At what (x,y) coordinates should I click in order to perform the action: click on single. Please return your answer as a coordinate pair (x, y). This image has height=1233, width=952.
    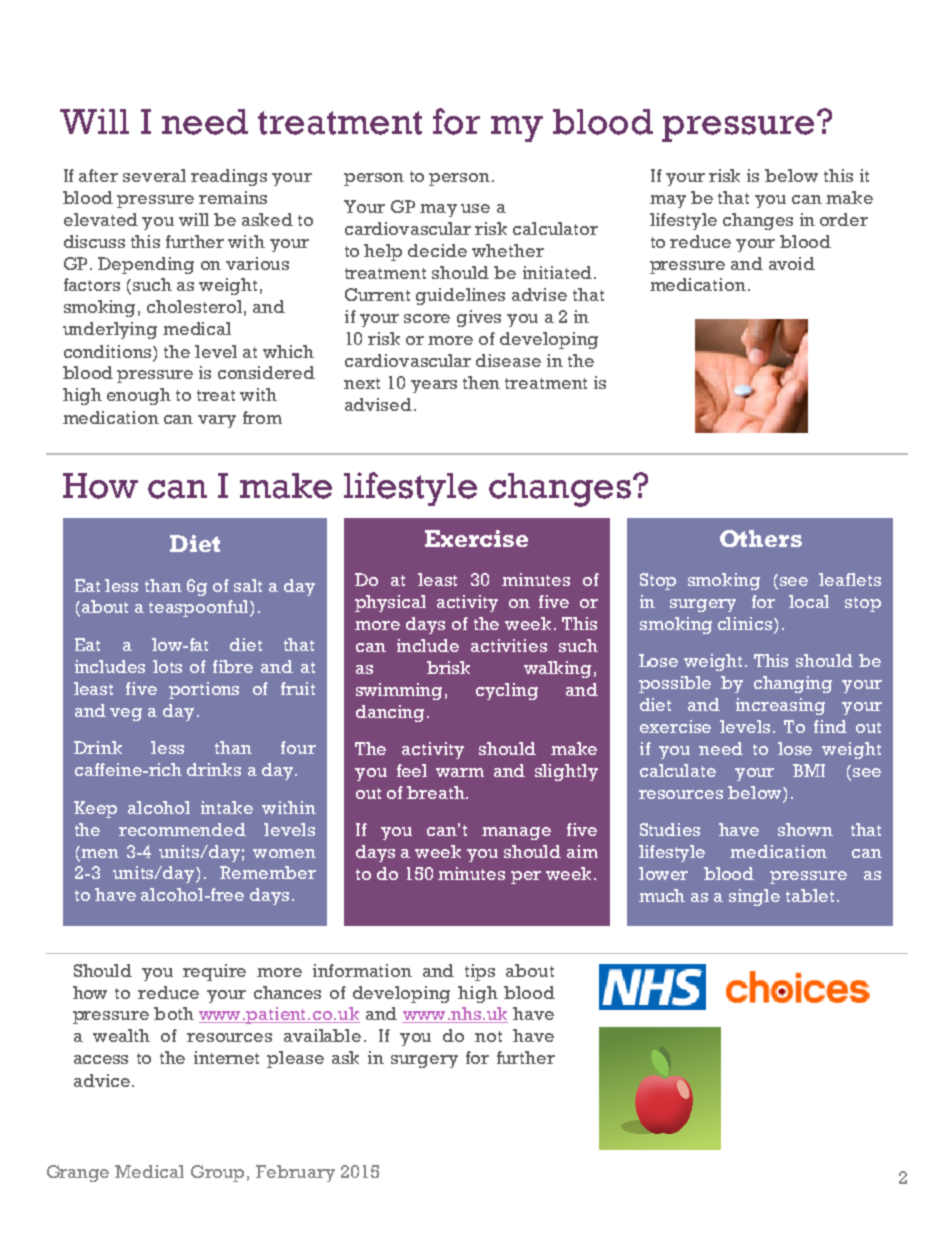
    Looking at the image, I should click on (754, 897).
